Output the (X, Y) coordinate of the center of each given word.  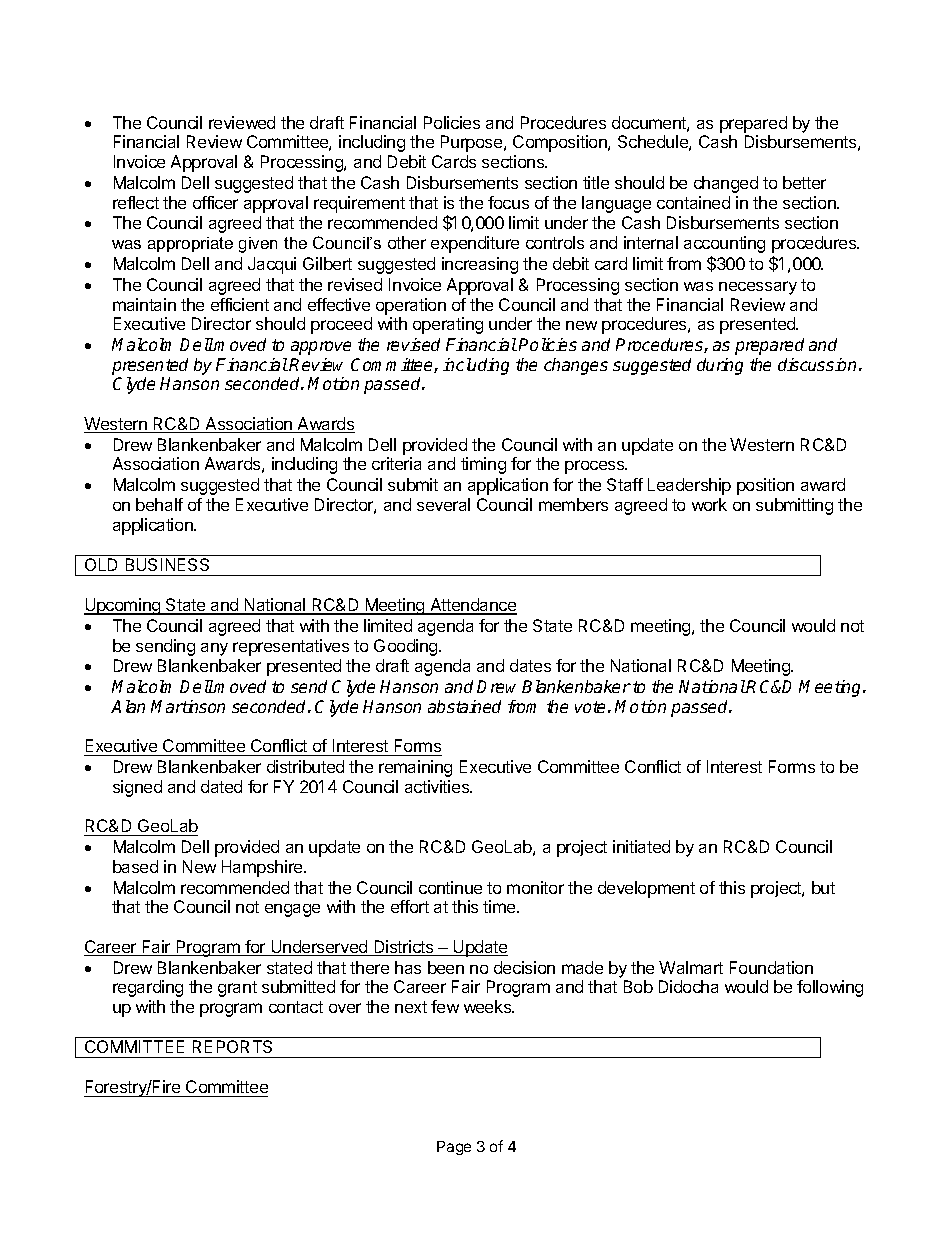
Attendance (472, 606)
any (214, 649)
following (830, 988)
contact (296, 1007)
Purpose (473, 143)
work (709, 504)
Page (454, 1148)
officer (215, 202)
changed (726, 184)
